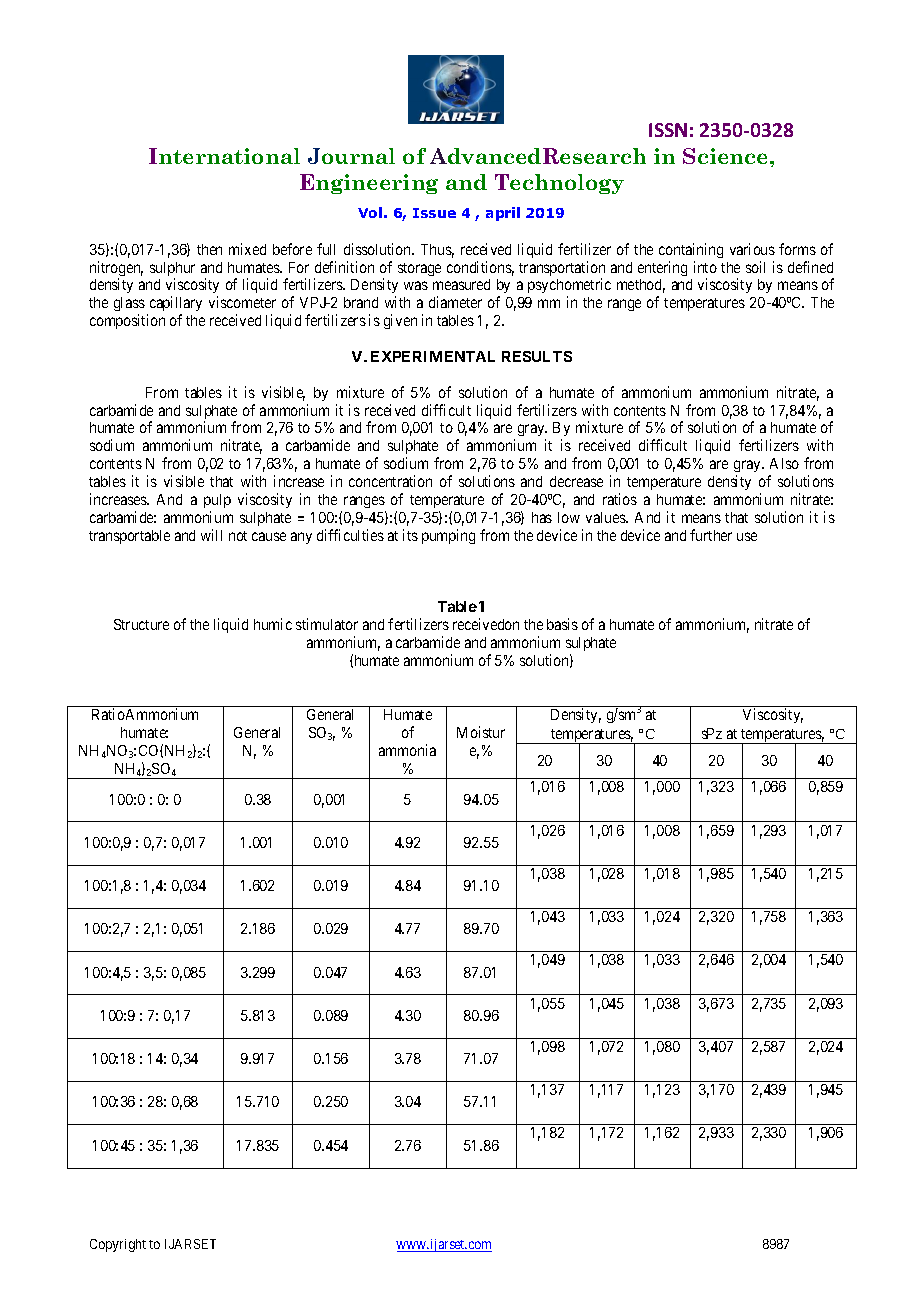 This screenshot has height=1308, width=924. I want to click on values, so click(606, 517).
